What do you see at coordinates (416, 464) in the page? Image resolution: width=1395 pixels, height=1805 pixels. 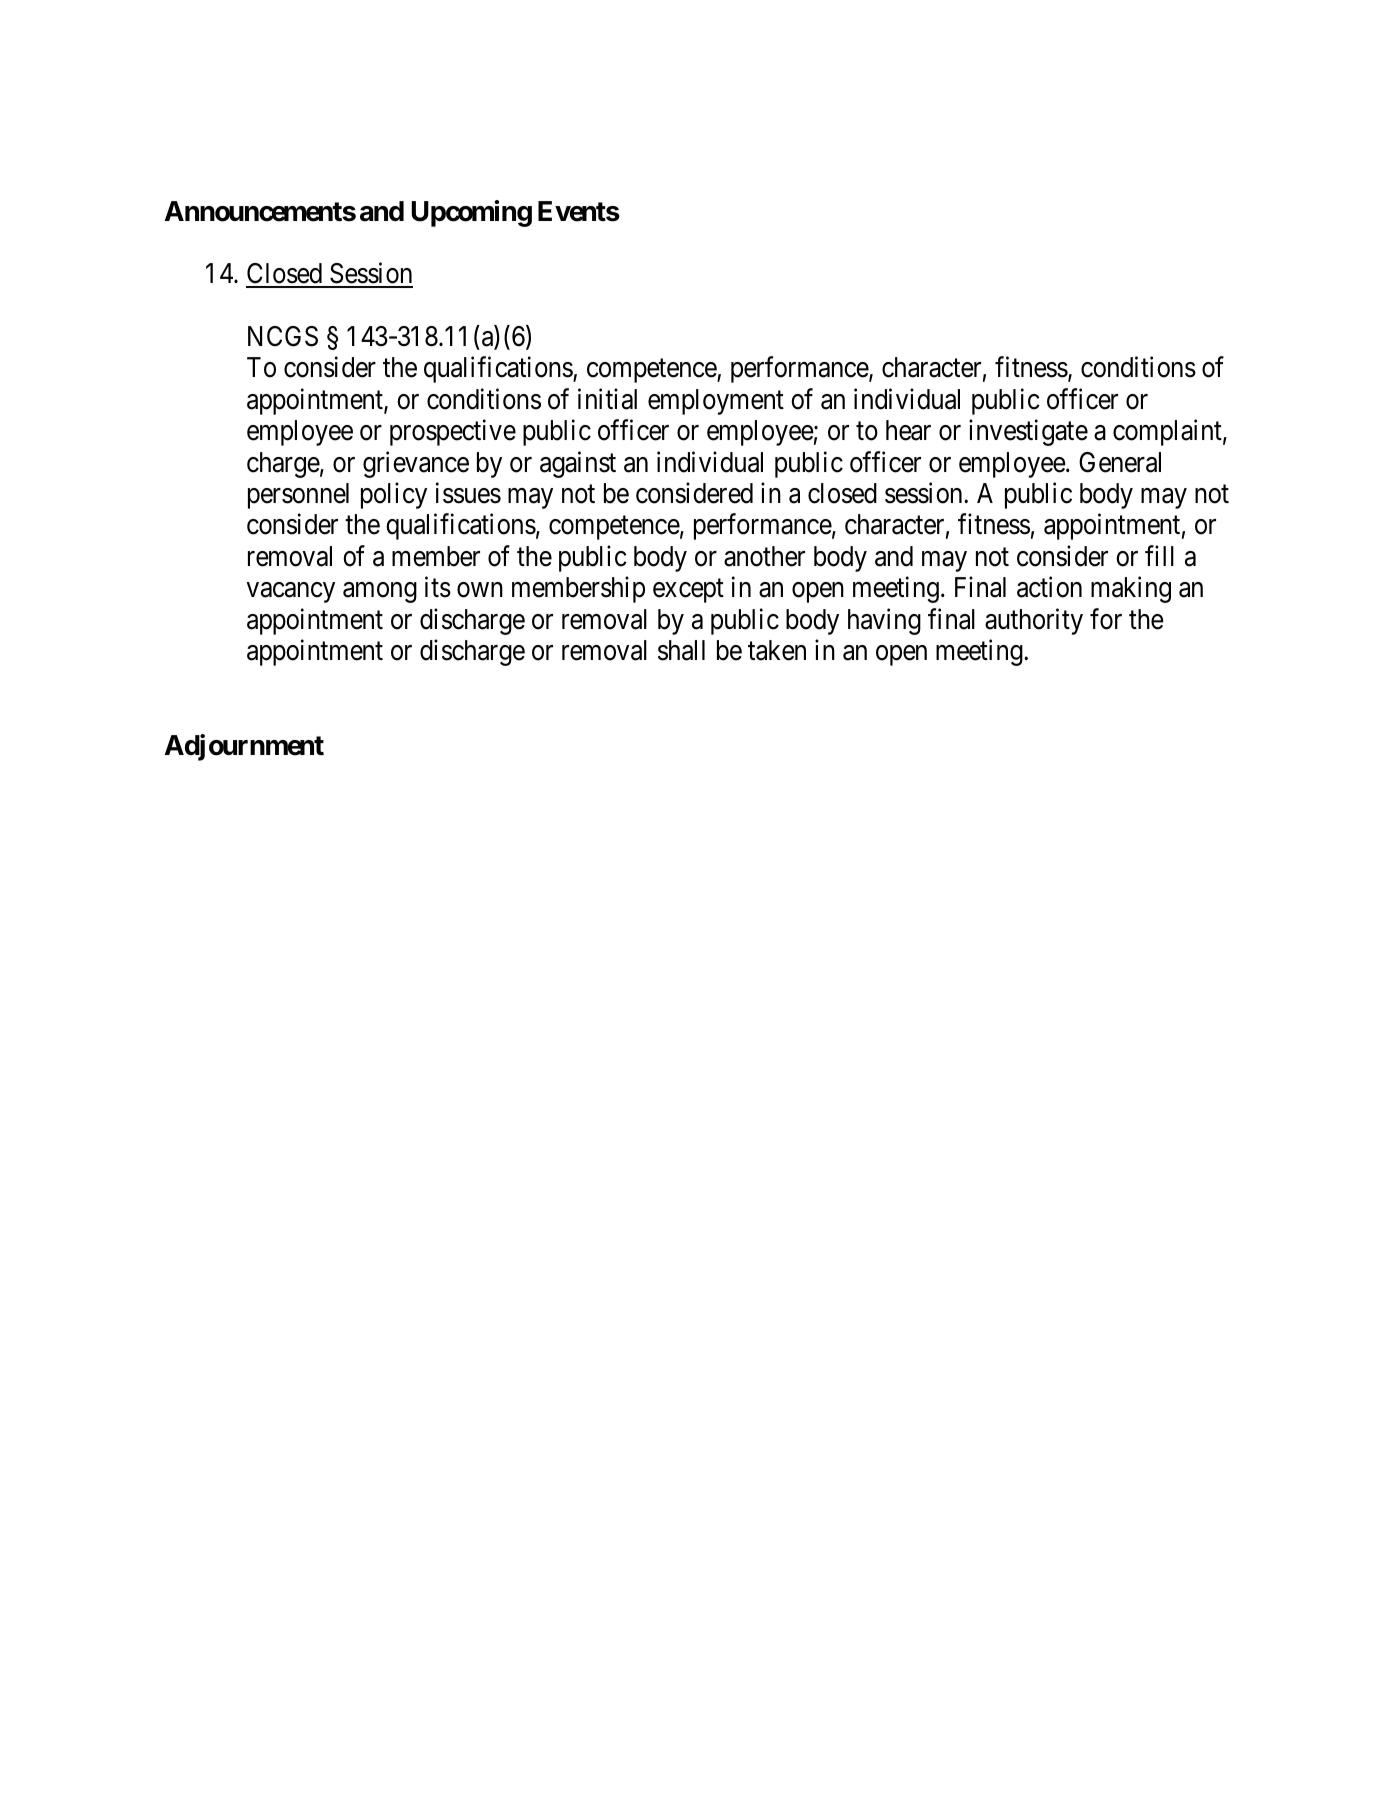 I see `grievance` at bounding box center [416, 464].
